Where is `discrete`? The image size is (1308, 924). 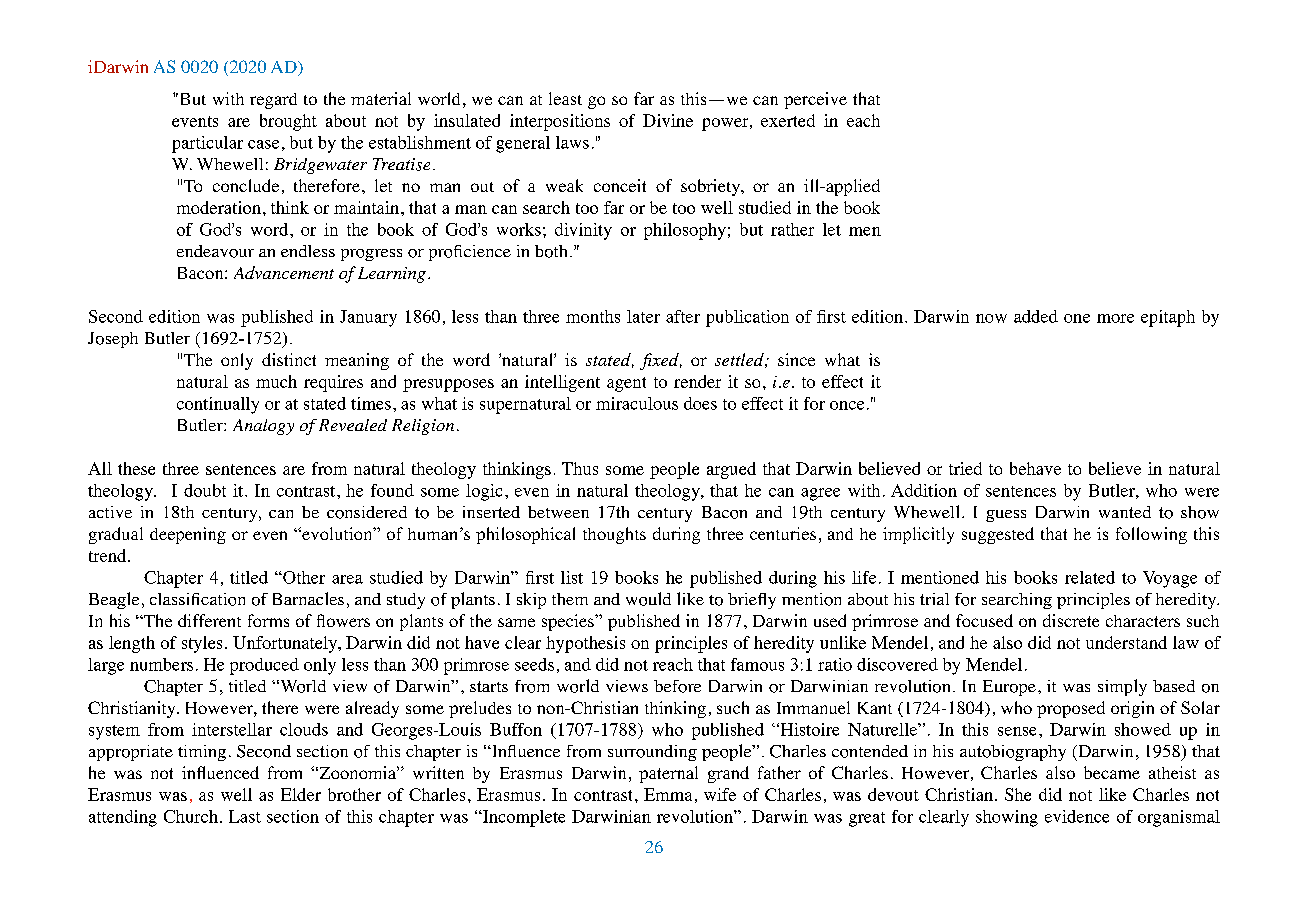 discrete is located at coordinates (1071, 620).
